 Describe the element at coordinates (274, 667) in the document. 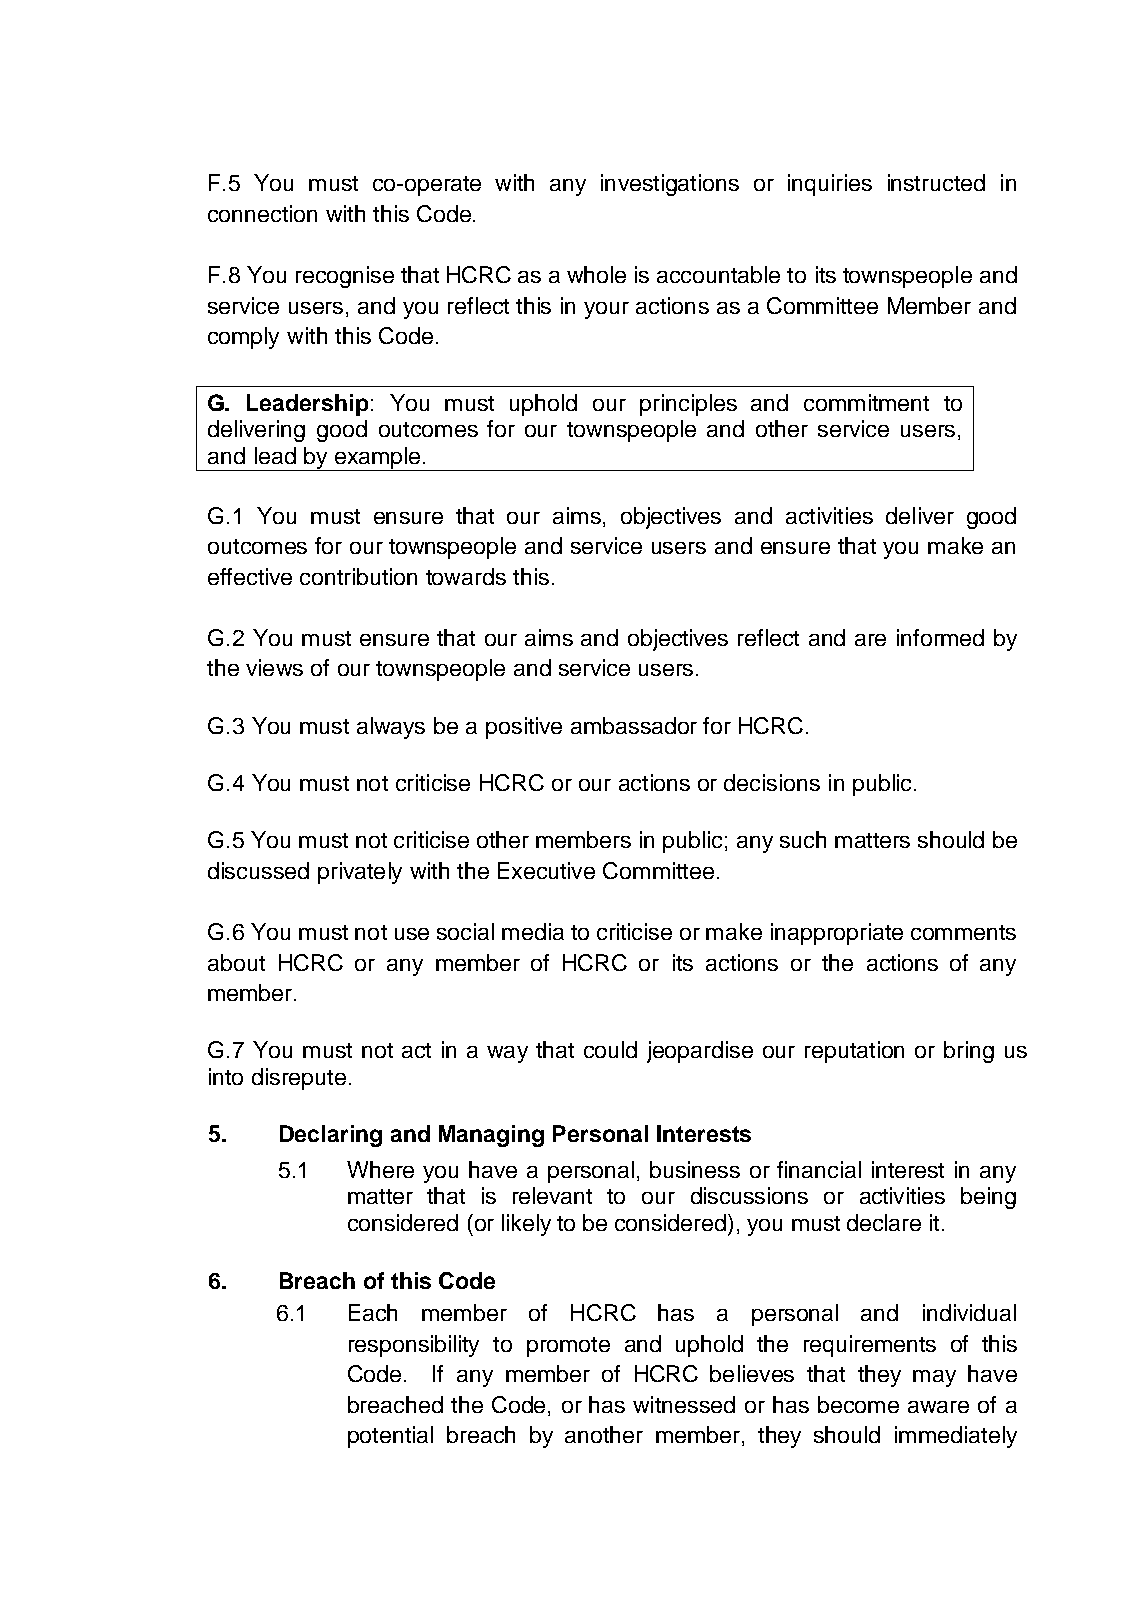

I see `views` at that location.
